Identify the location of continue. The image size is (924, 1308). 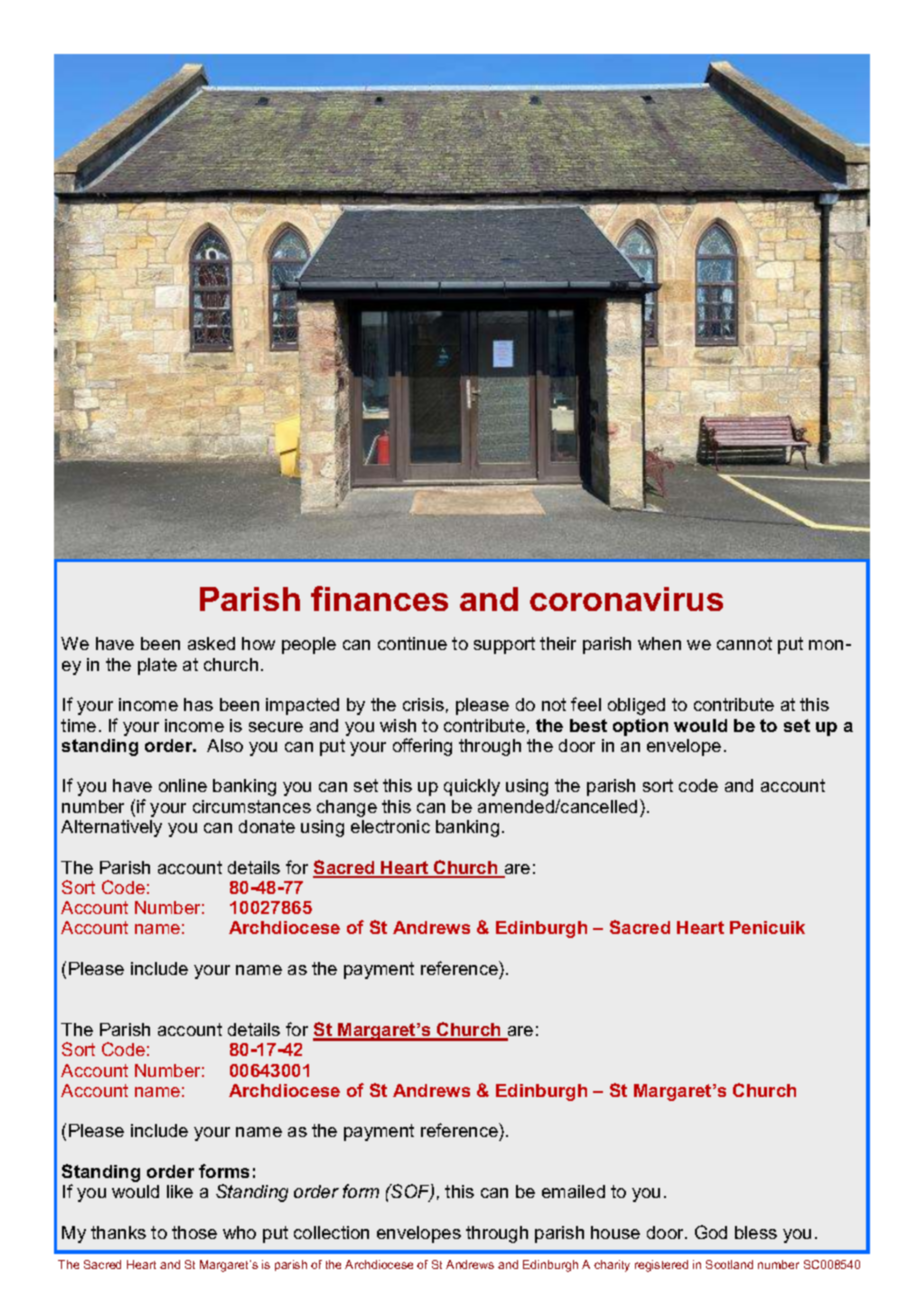
(412, 643).
